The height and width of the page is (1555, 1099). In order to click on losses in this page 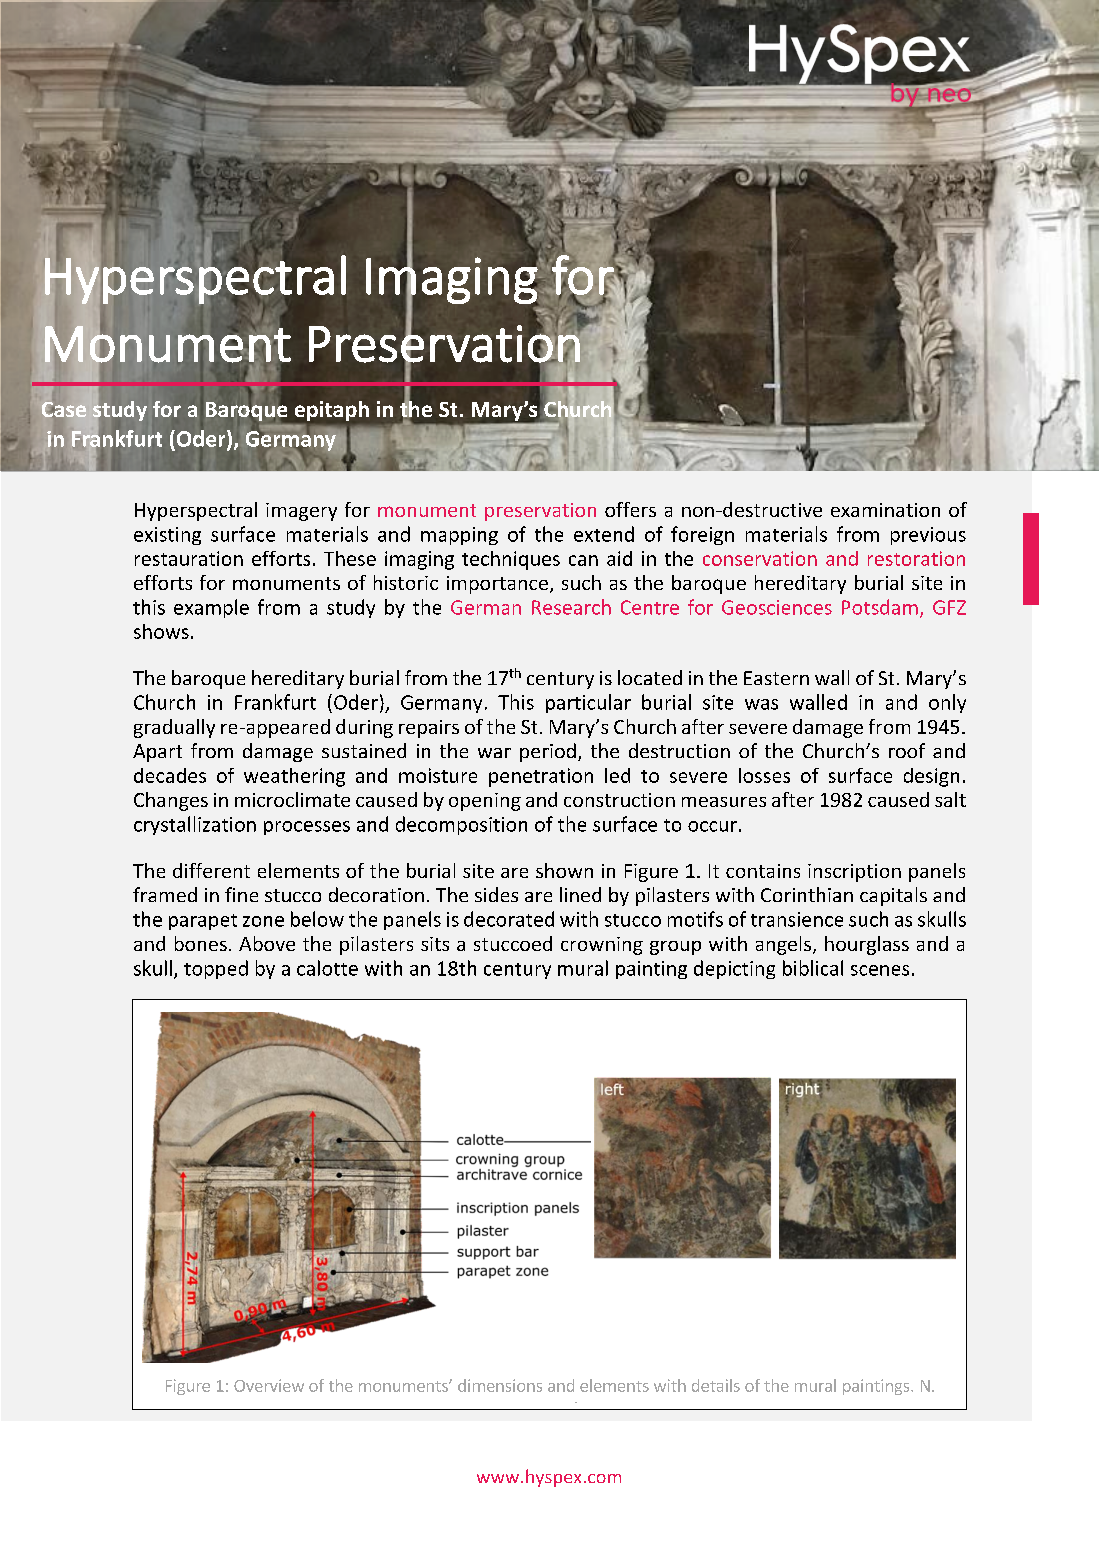, I will do `click(764, 775)`.
